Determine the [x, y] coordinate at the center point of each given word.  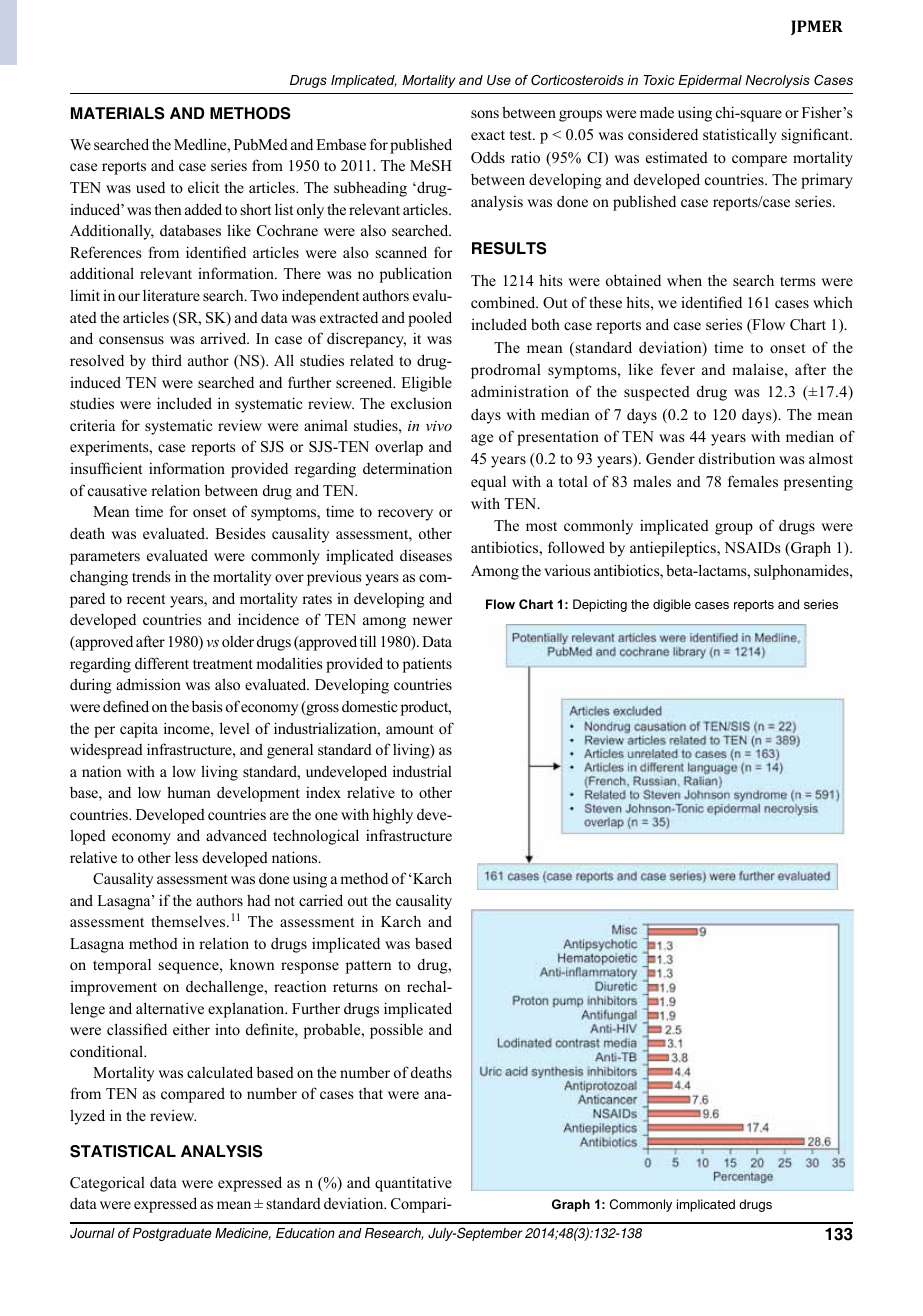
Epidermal [710, 81]
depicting [600, 605]
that [371, 1093]
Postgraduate [172, 1234]
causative [117, 490]
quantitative [413, 1184]
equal [488, 483]
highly [393, 816]
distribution [737, 458]
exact [488, 135]
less [186, 857]
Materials [118, 113]
